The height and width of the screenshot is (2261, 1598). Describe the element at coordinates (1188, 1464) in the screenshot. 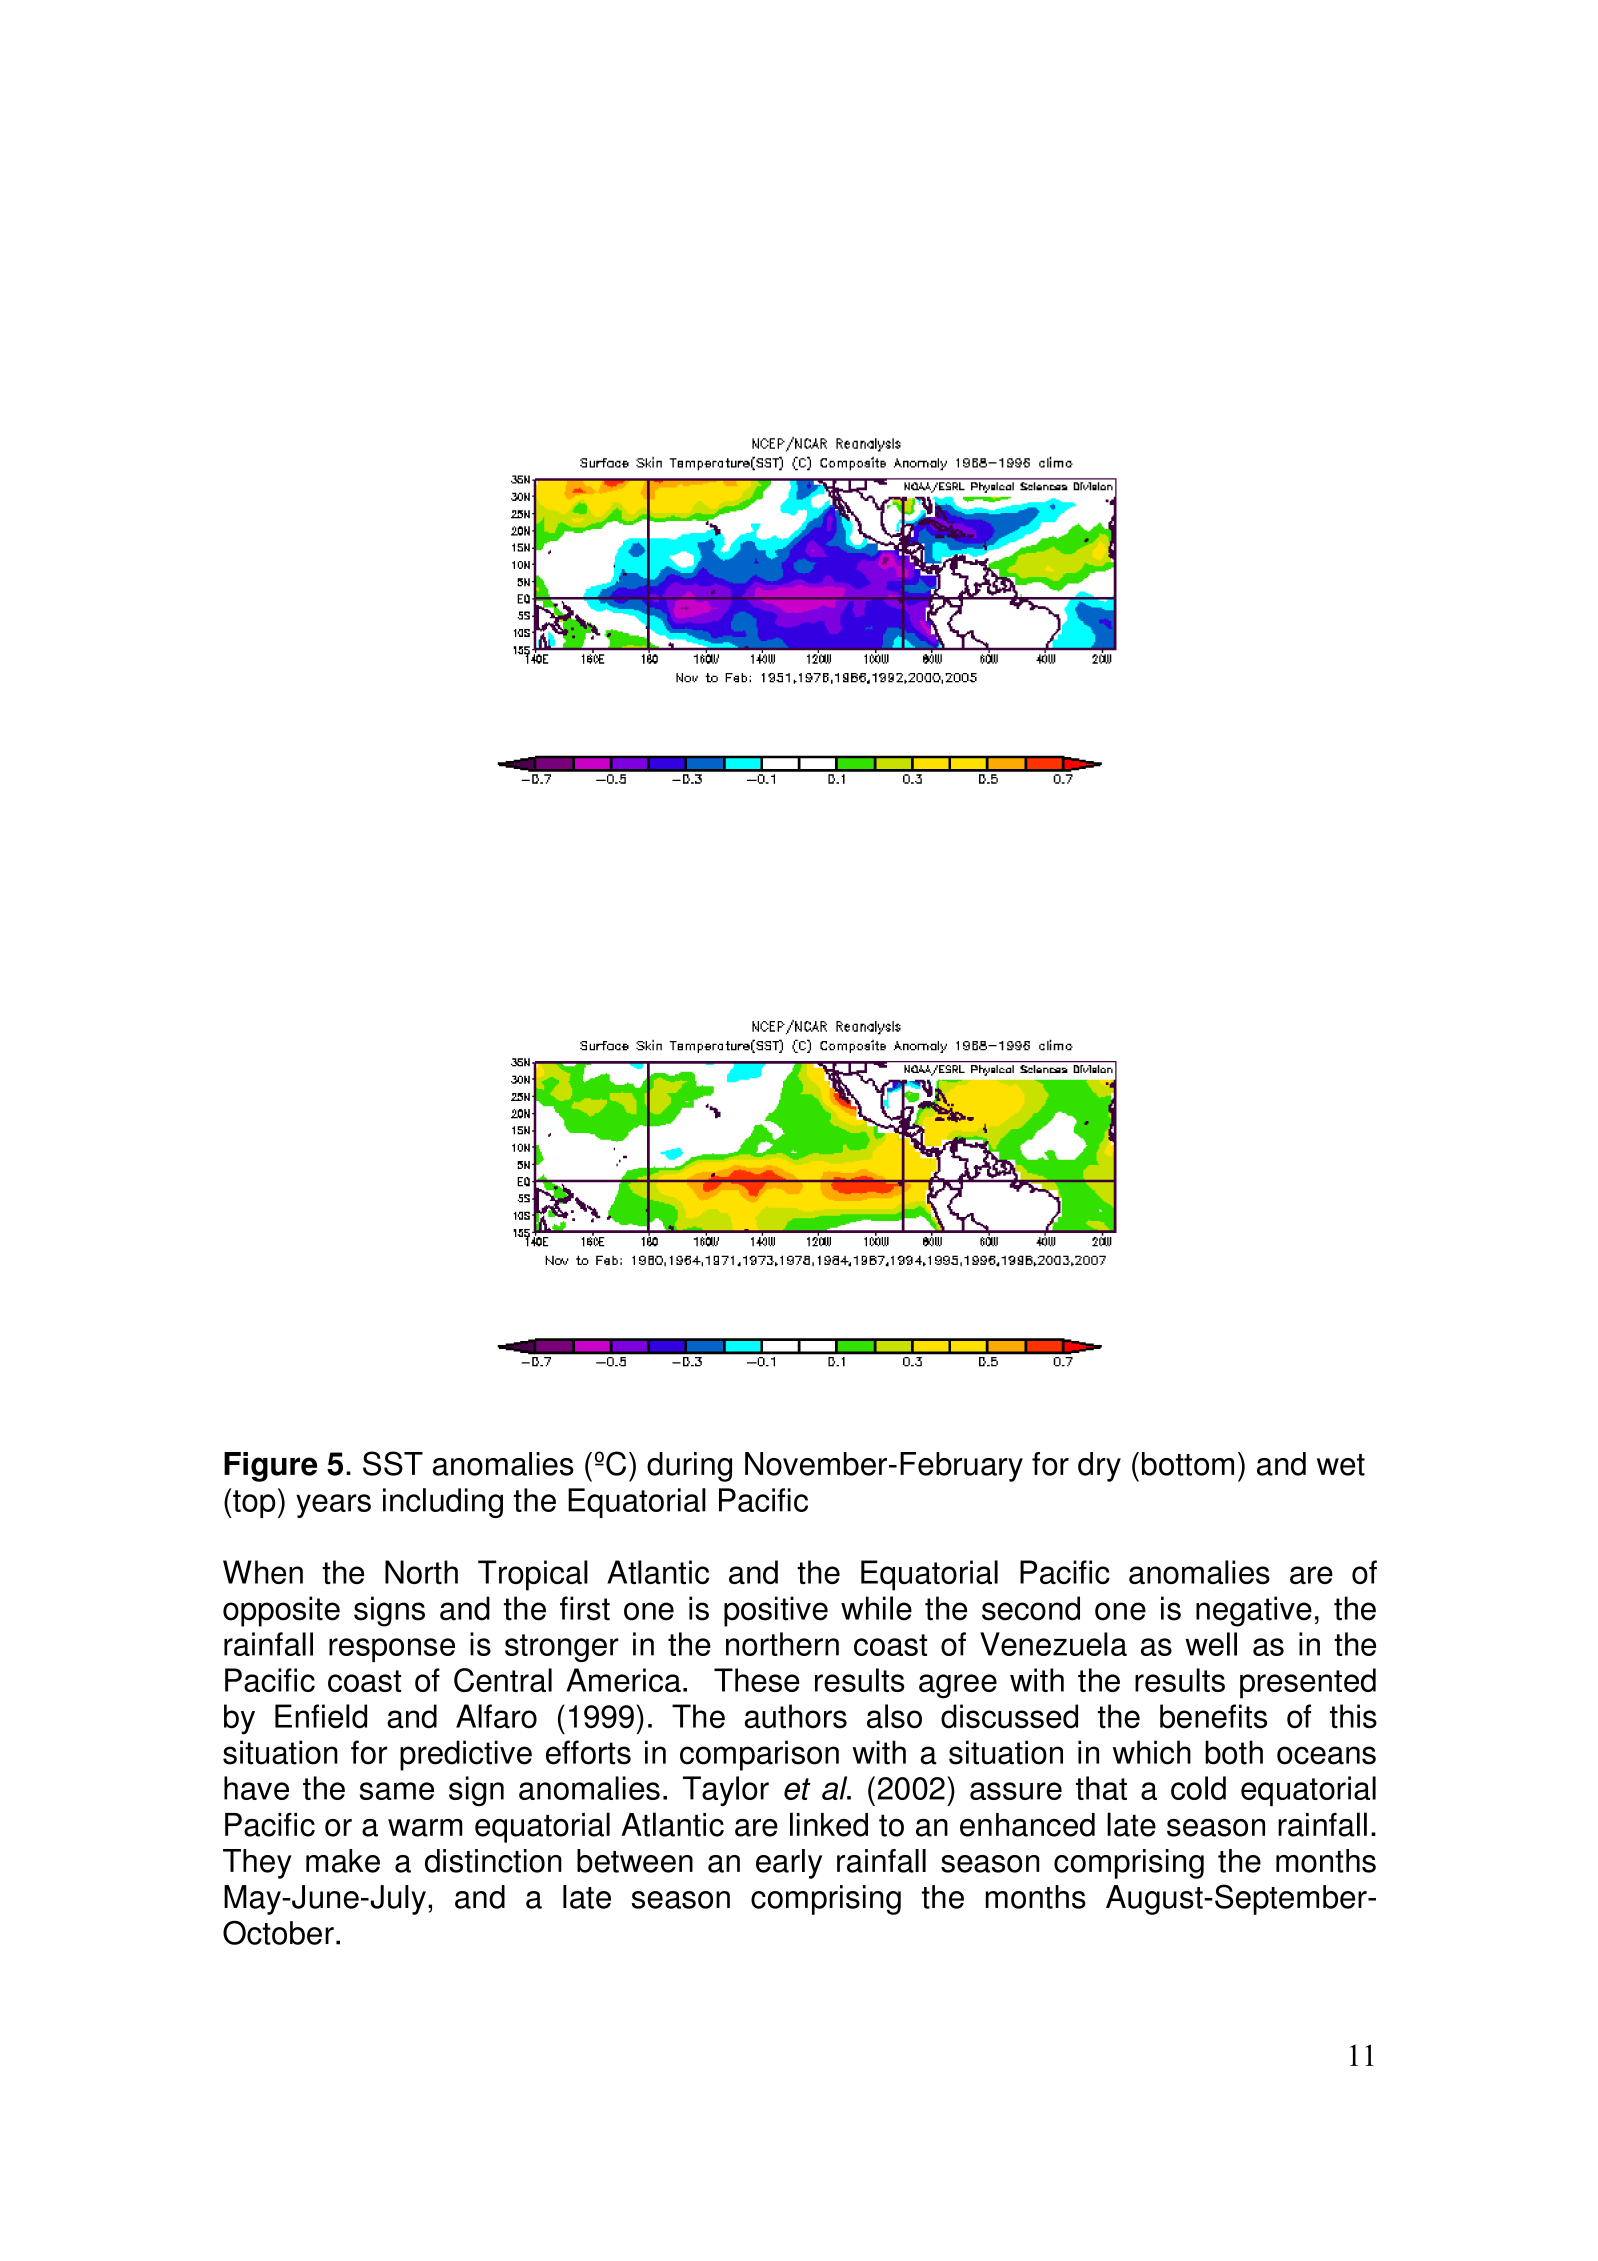

I see `bottom` at that location.
